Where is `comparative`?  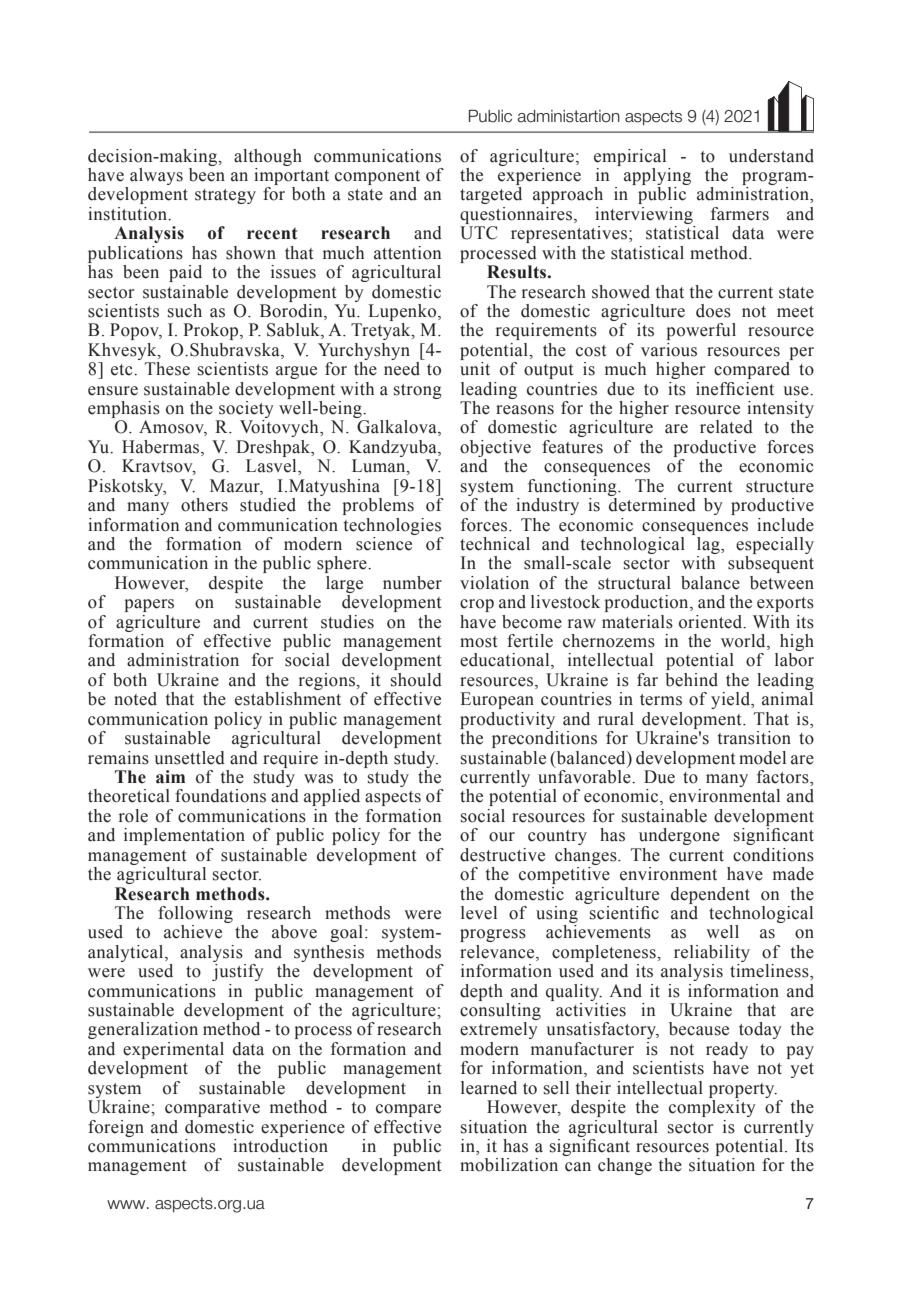
comparative is located at coordinates (212, 1108).
